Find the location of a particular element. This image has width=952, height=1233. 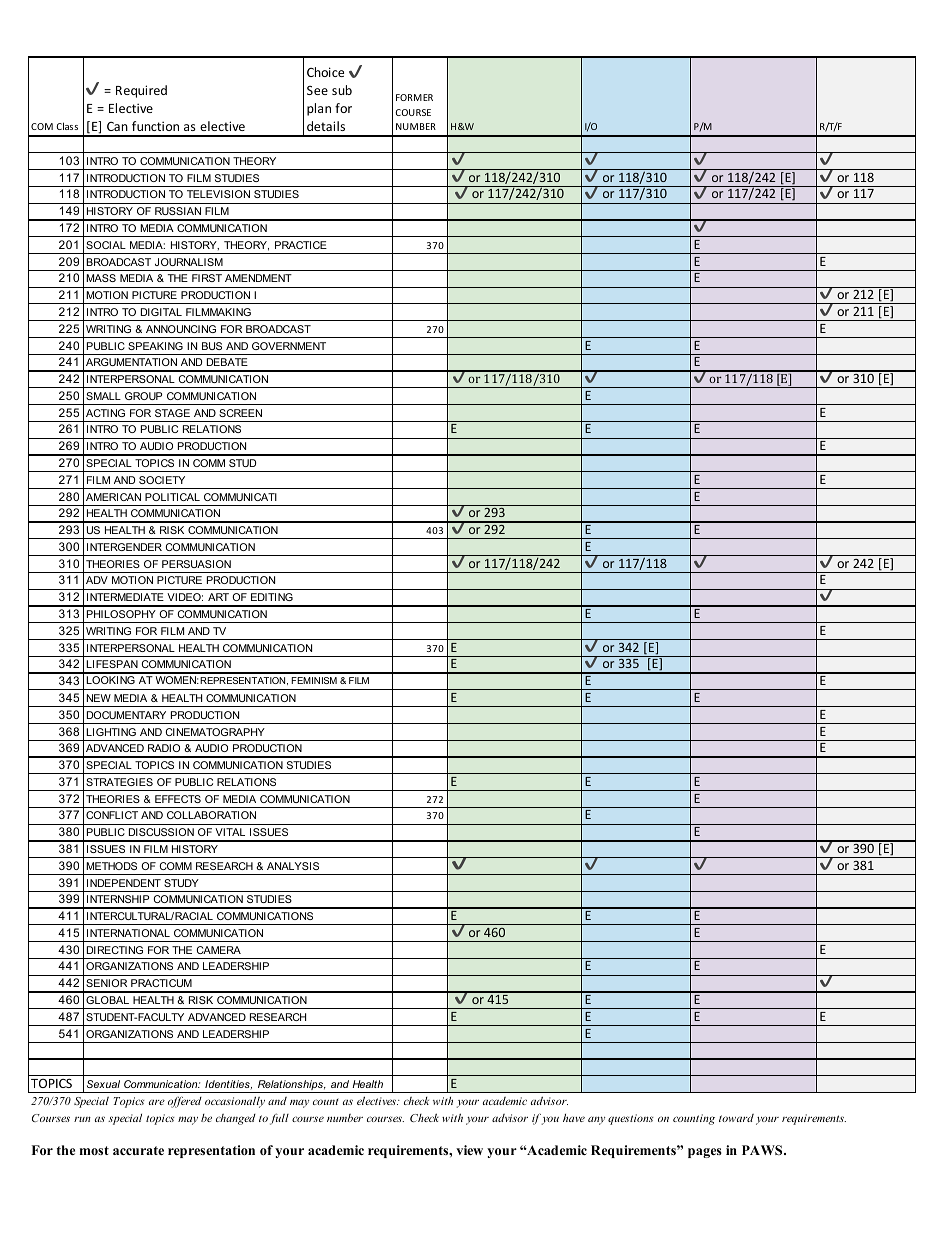

ART is located at coordinates (218, 597).
